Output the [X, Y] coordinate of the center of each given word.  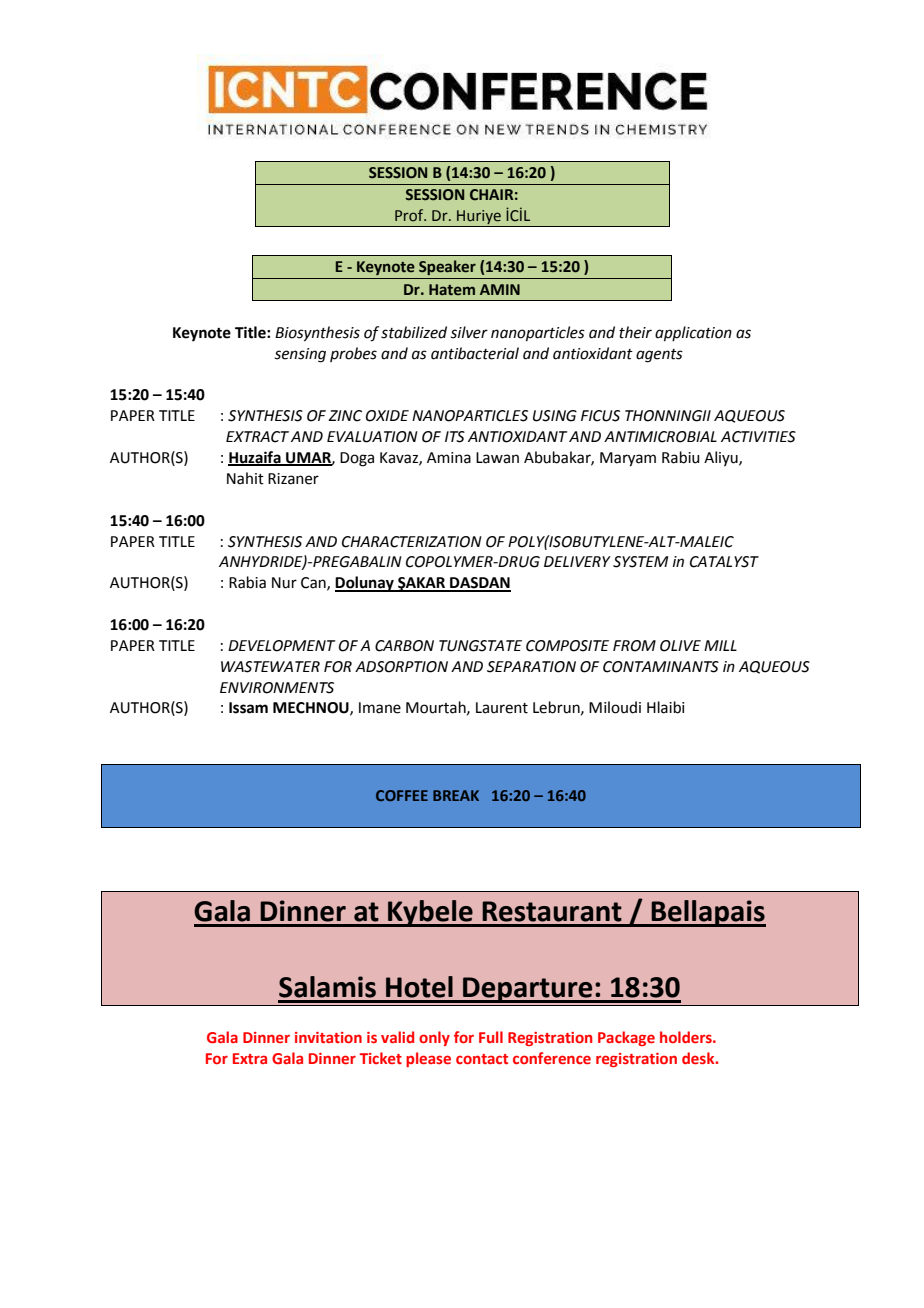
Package [626, 1038]
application [693, 333]
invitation [328, 1037]
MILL [720, 645]
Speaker [447, 267]
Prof [410, 215]
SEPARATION [531, 667]
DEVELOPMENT [282, 646]
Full [491, 1037]
